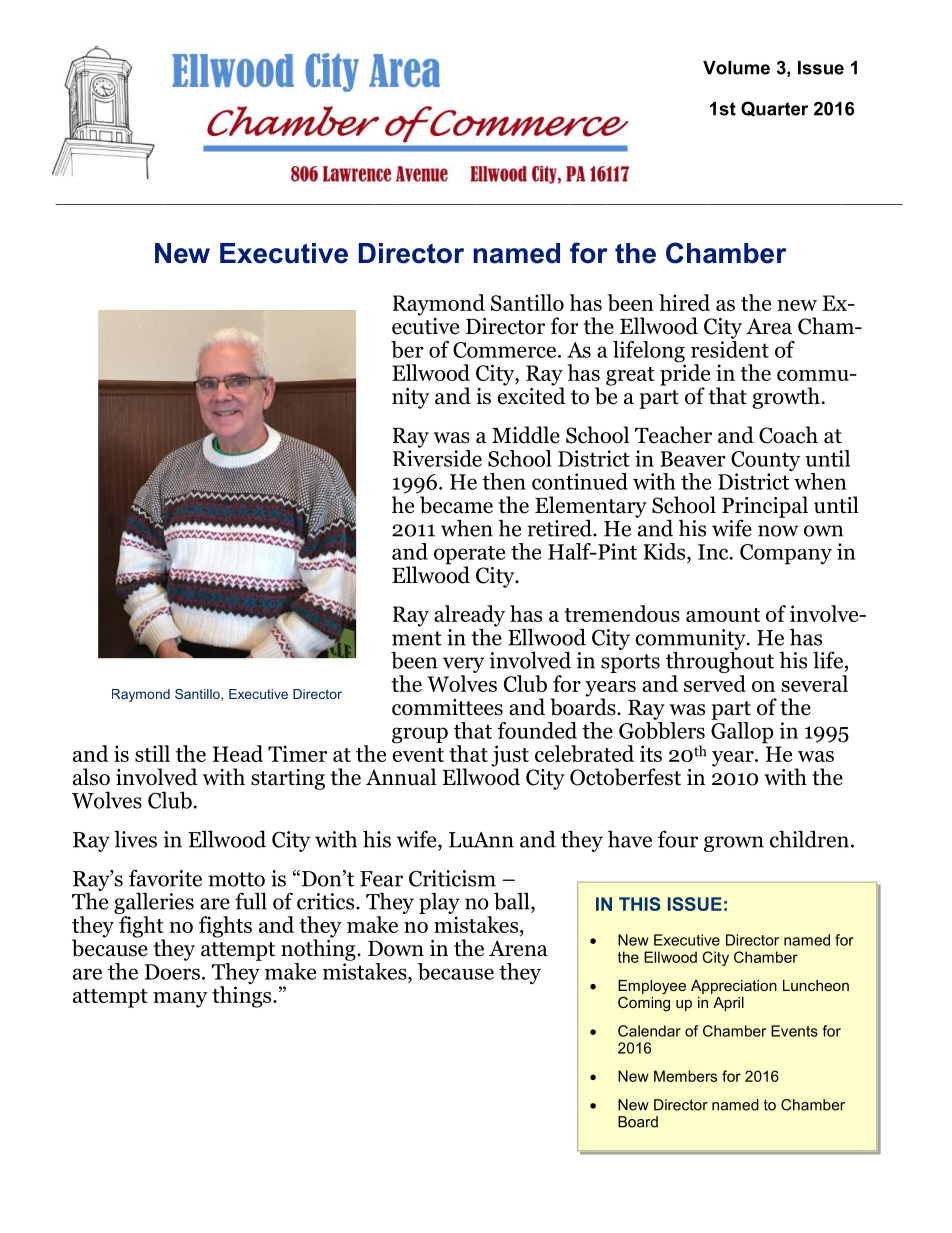 Image resolution: width=952 pixels, height=1233 pixels. I want to click on operate, so click(469, 556).
